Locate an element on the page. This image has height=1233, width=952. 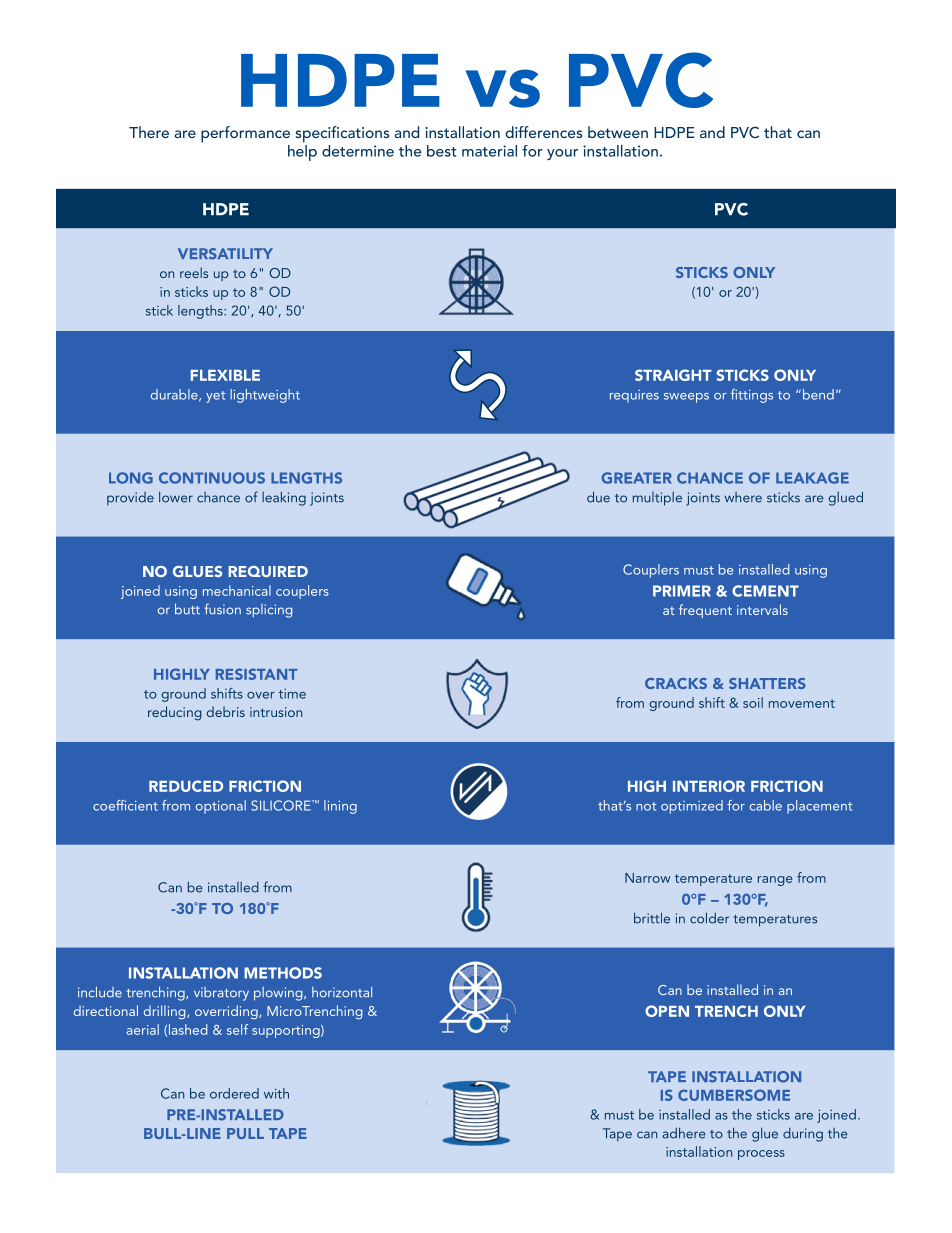
frequent is located at coordinates (705, 611).
